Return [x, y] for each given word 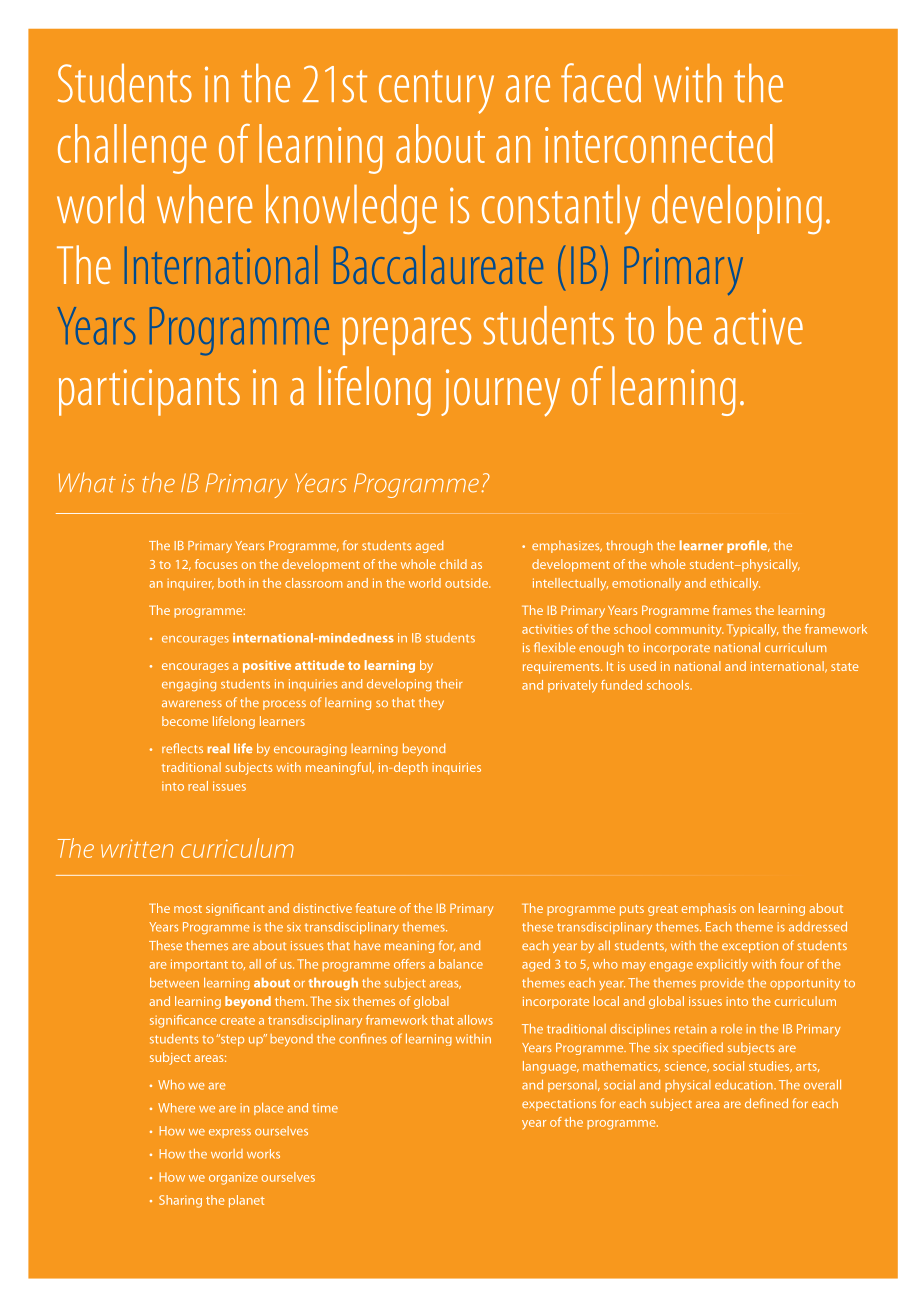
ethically [735, 584]
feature [376, 908]
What [87, 482]
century [436, 92]
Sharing [180, 1201]
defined [766, 1103]
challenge [132, 149]
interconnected [659, 143]
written [137, 848]
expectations [559, 1105]
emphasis [709, 909]
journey [500, 393]
